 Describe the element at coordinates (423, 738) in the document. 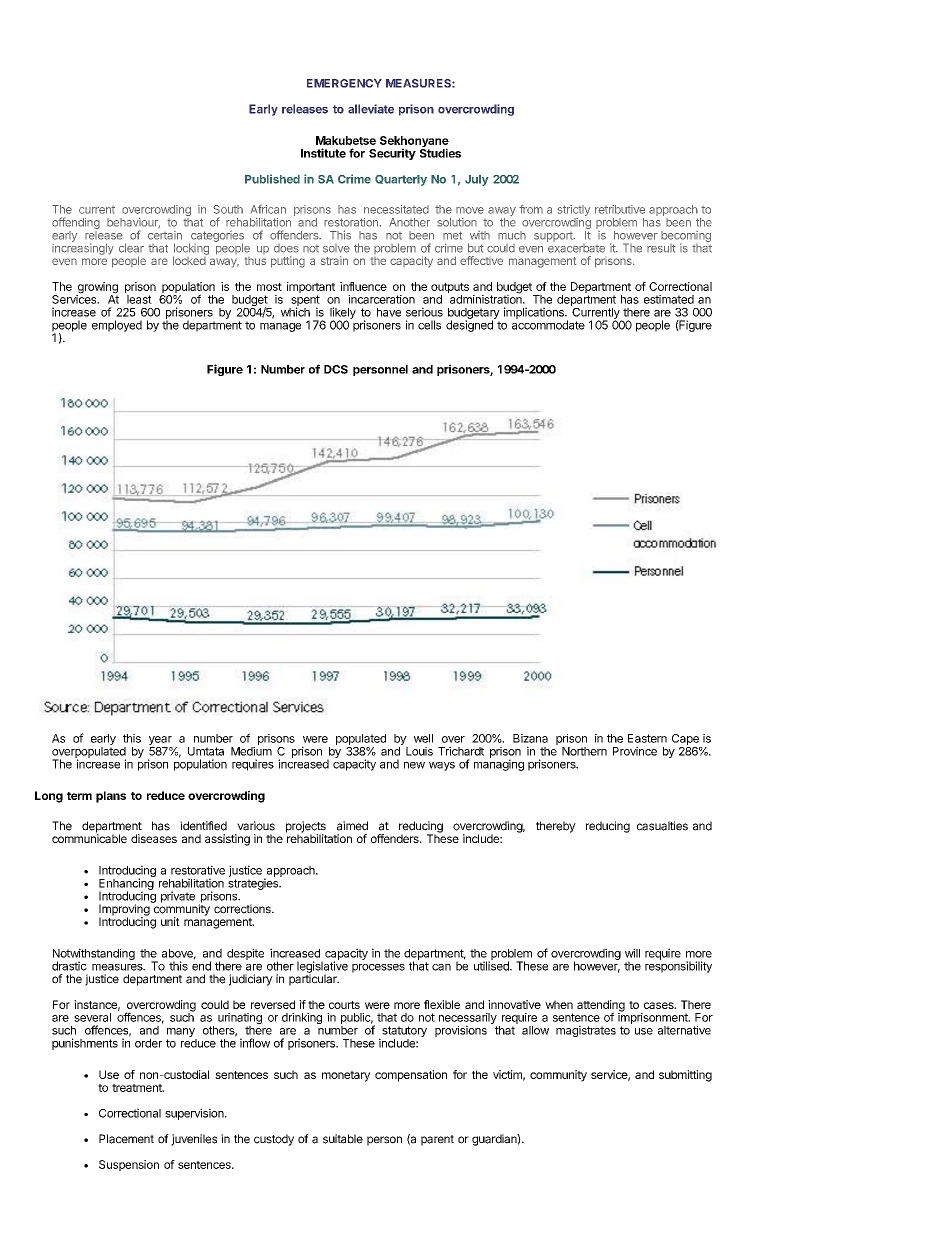

I see `well` at that location.
